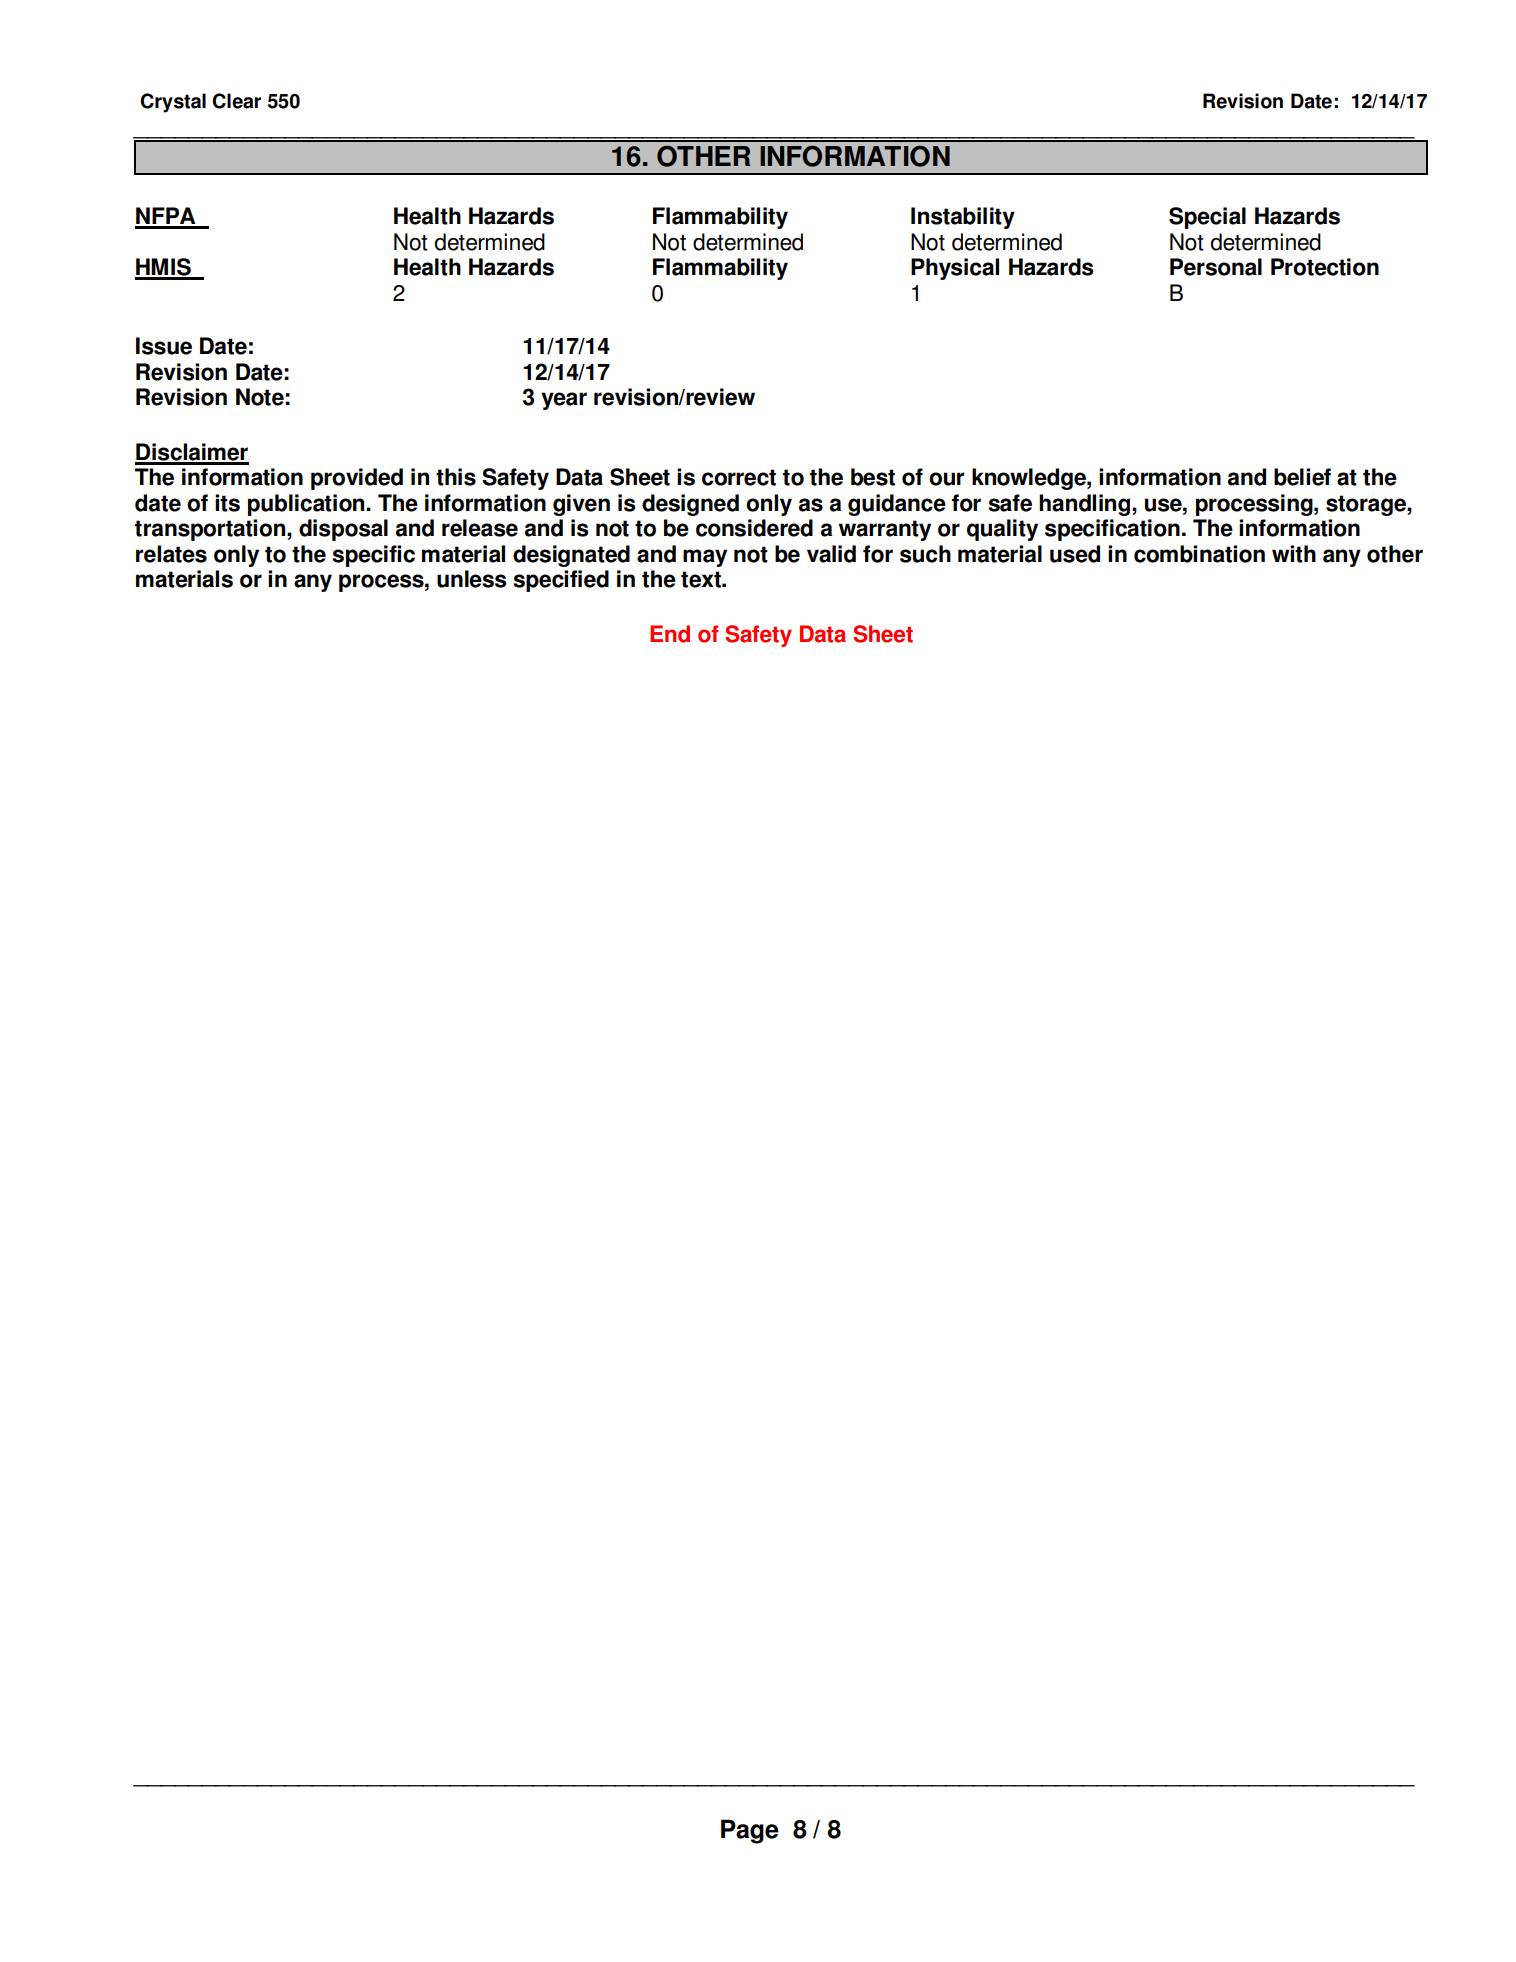  I want to click on combination, so click(1199, 554).
